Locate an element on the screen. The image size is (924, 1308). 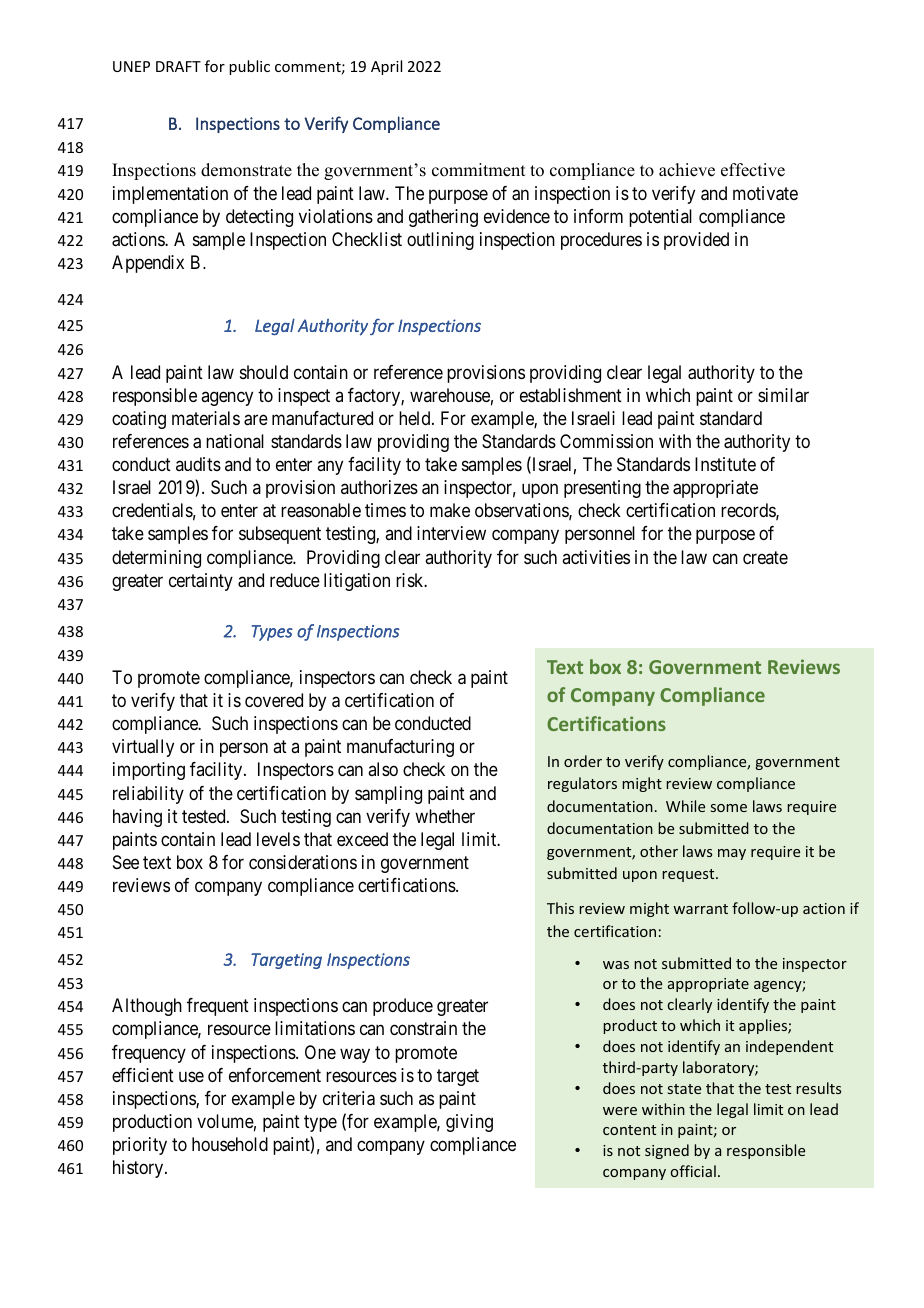
provided is located at coordinates (696, 241).
